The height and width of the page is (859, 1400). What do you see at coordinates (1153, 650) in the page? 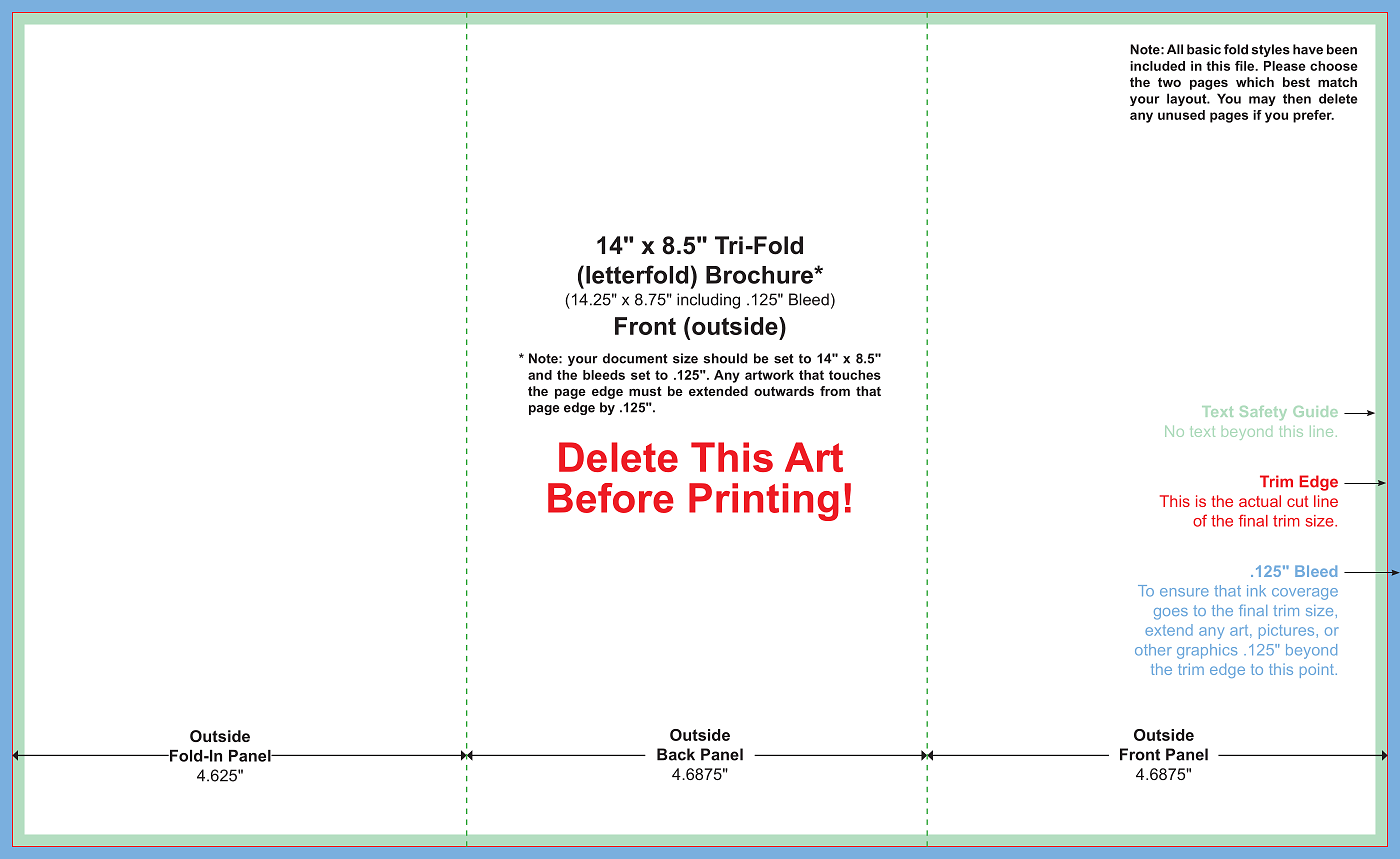
I see `other` at bounding box center [1153, 650].
